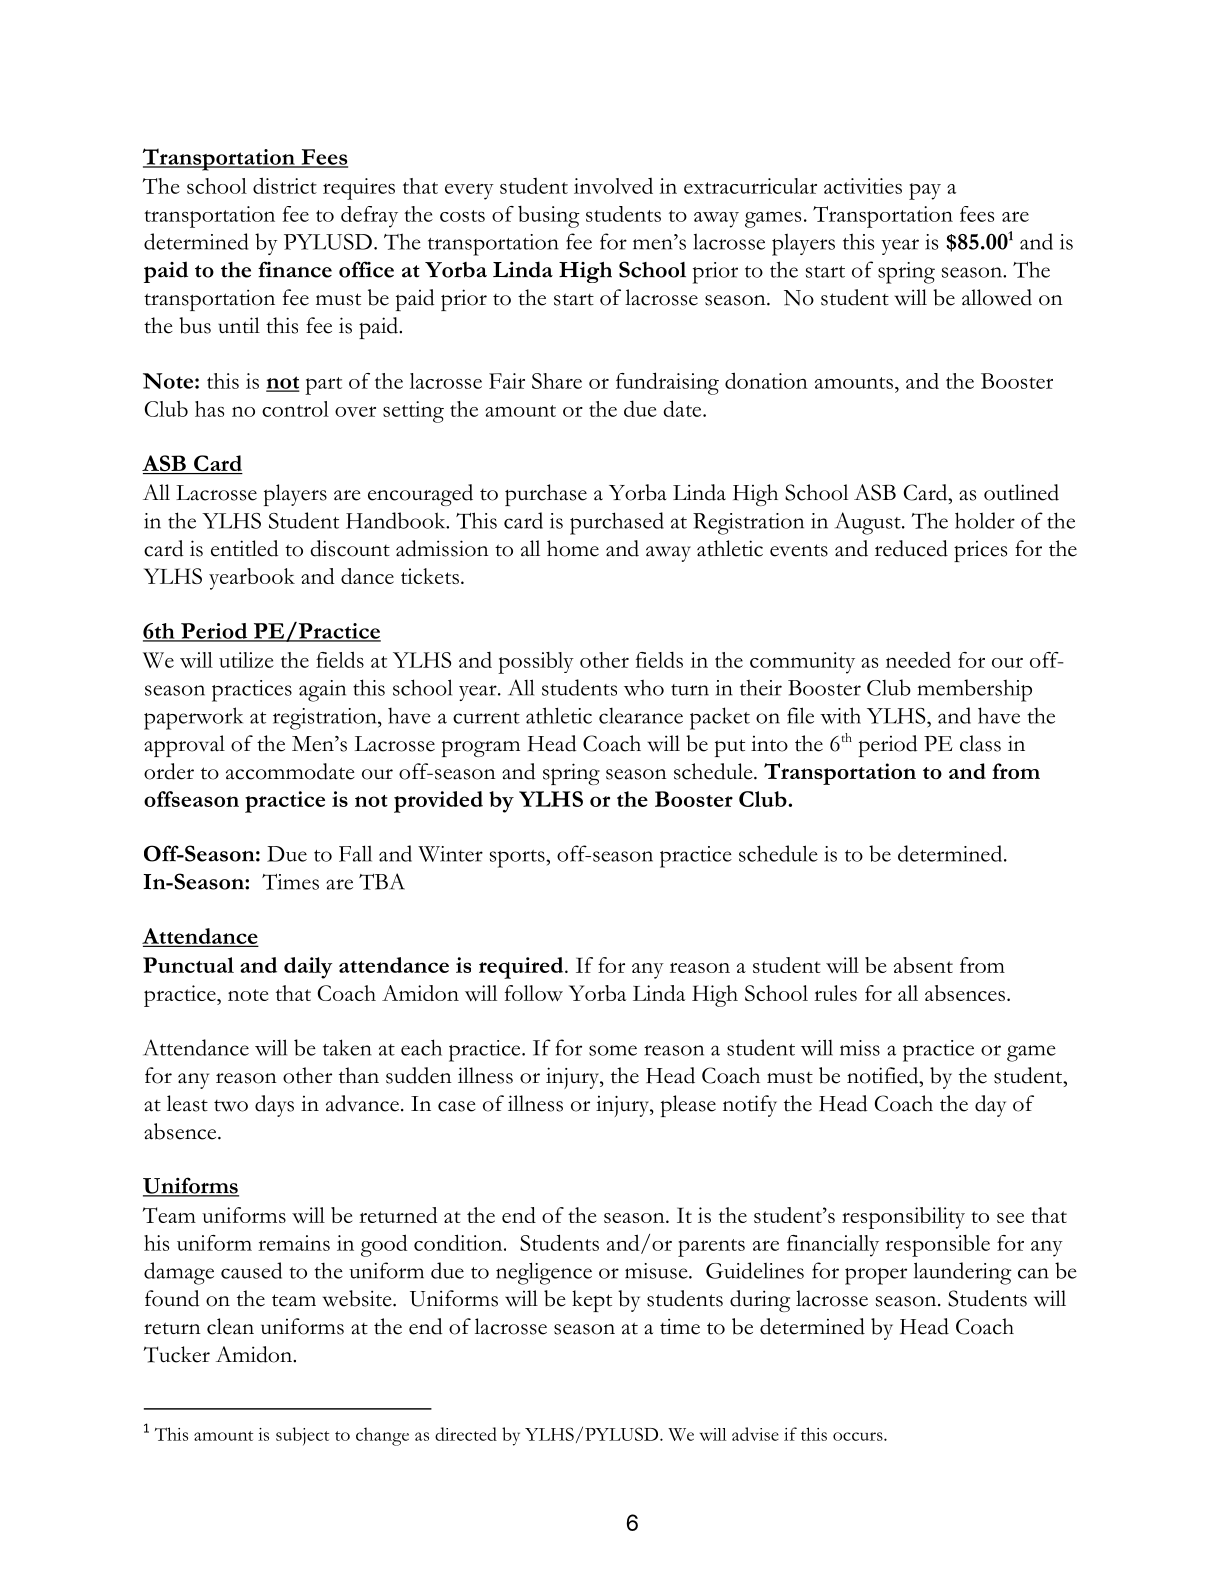  What do you see at coordinates (963, 1273) in the screenshot?
I see `laundering` at bounding box center [963, 1273].
